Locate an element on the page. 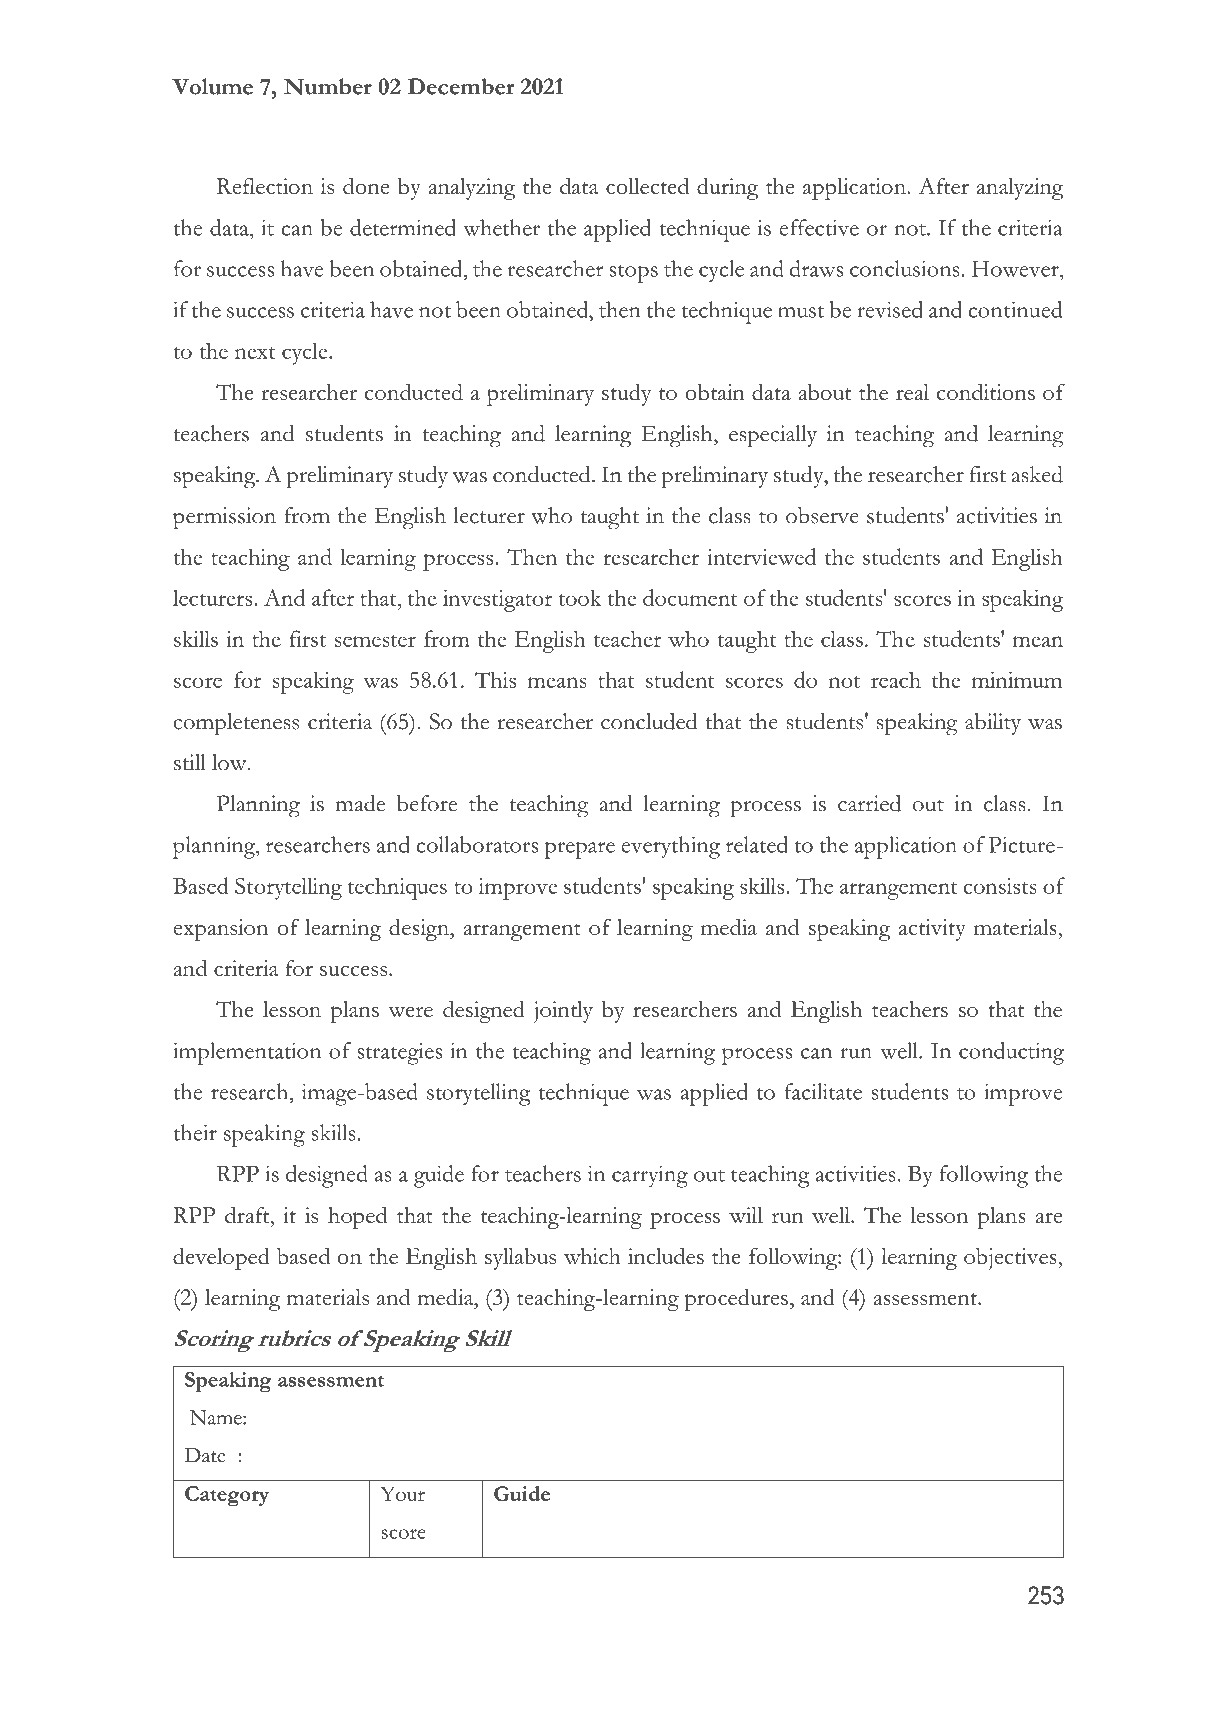 Image resolution: width=1210 pixels, height=1710 pixels. collected is located at coordinates (647, 186).
